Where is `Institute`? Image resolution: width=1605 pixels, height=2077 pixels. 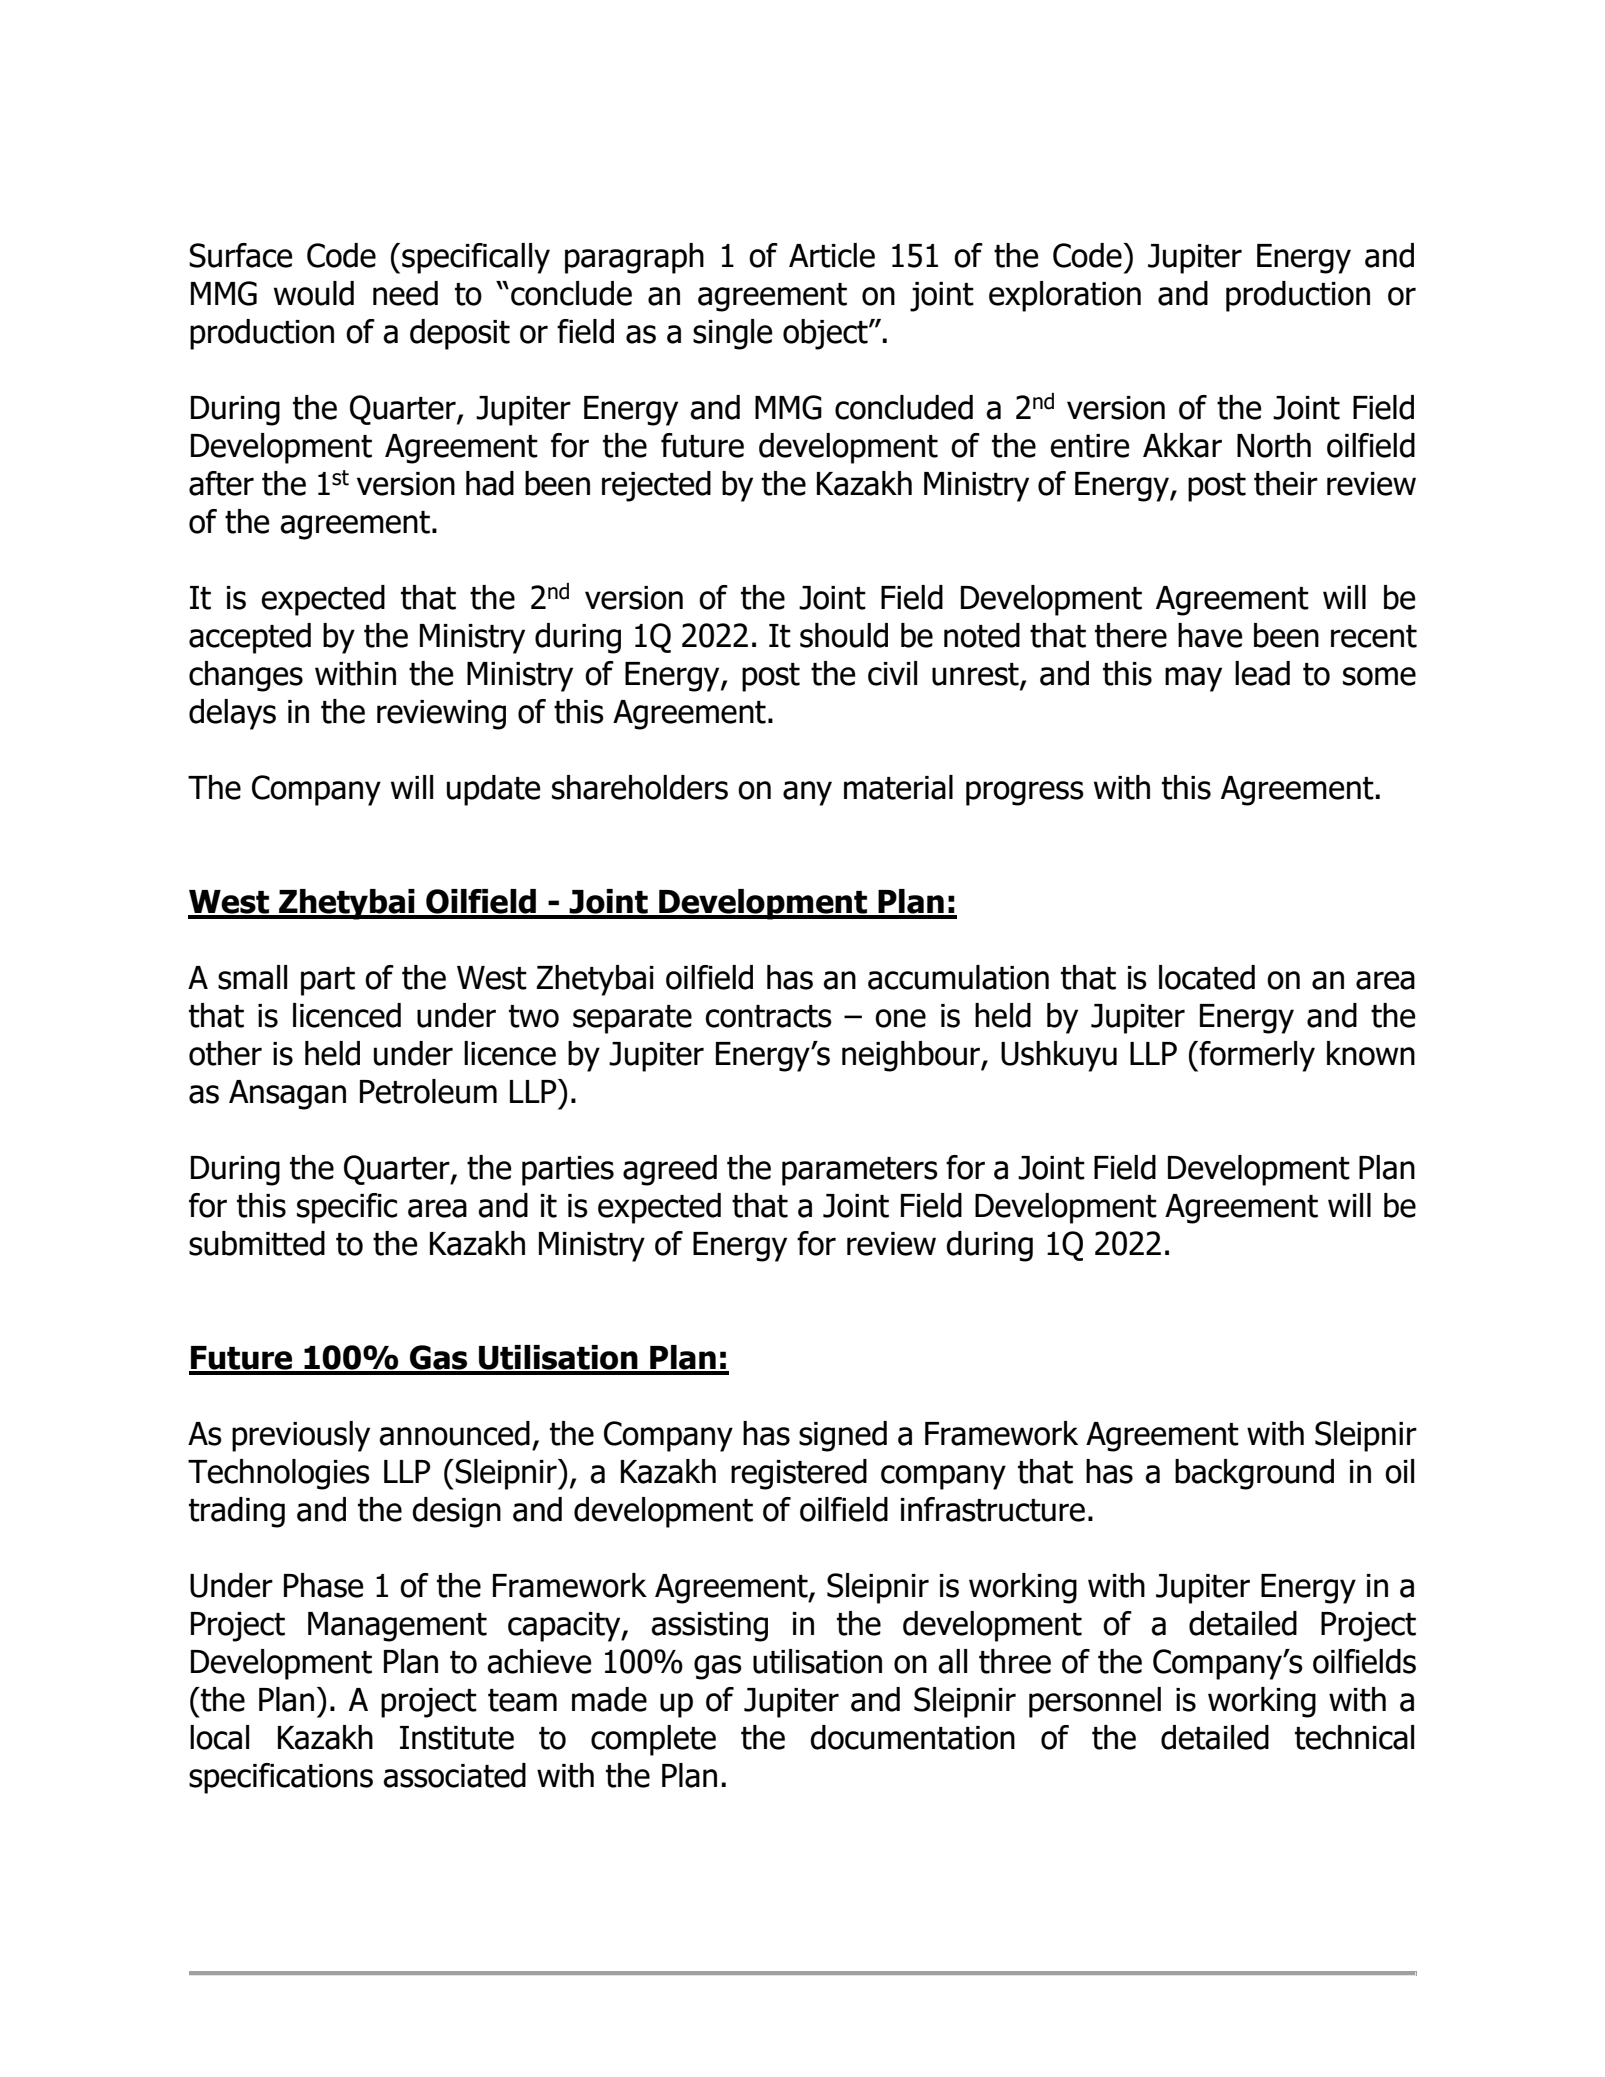 Institute is located at coordinates (457, 1738).
